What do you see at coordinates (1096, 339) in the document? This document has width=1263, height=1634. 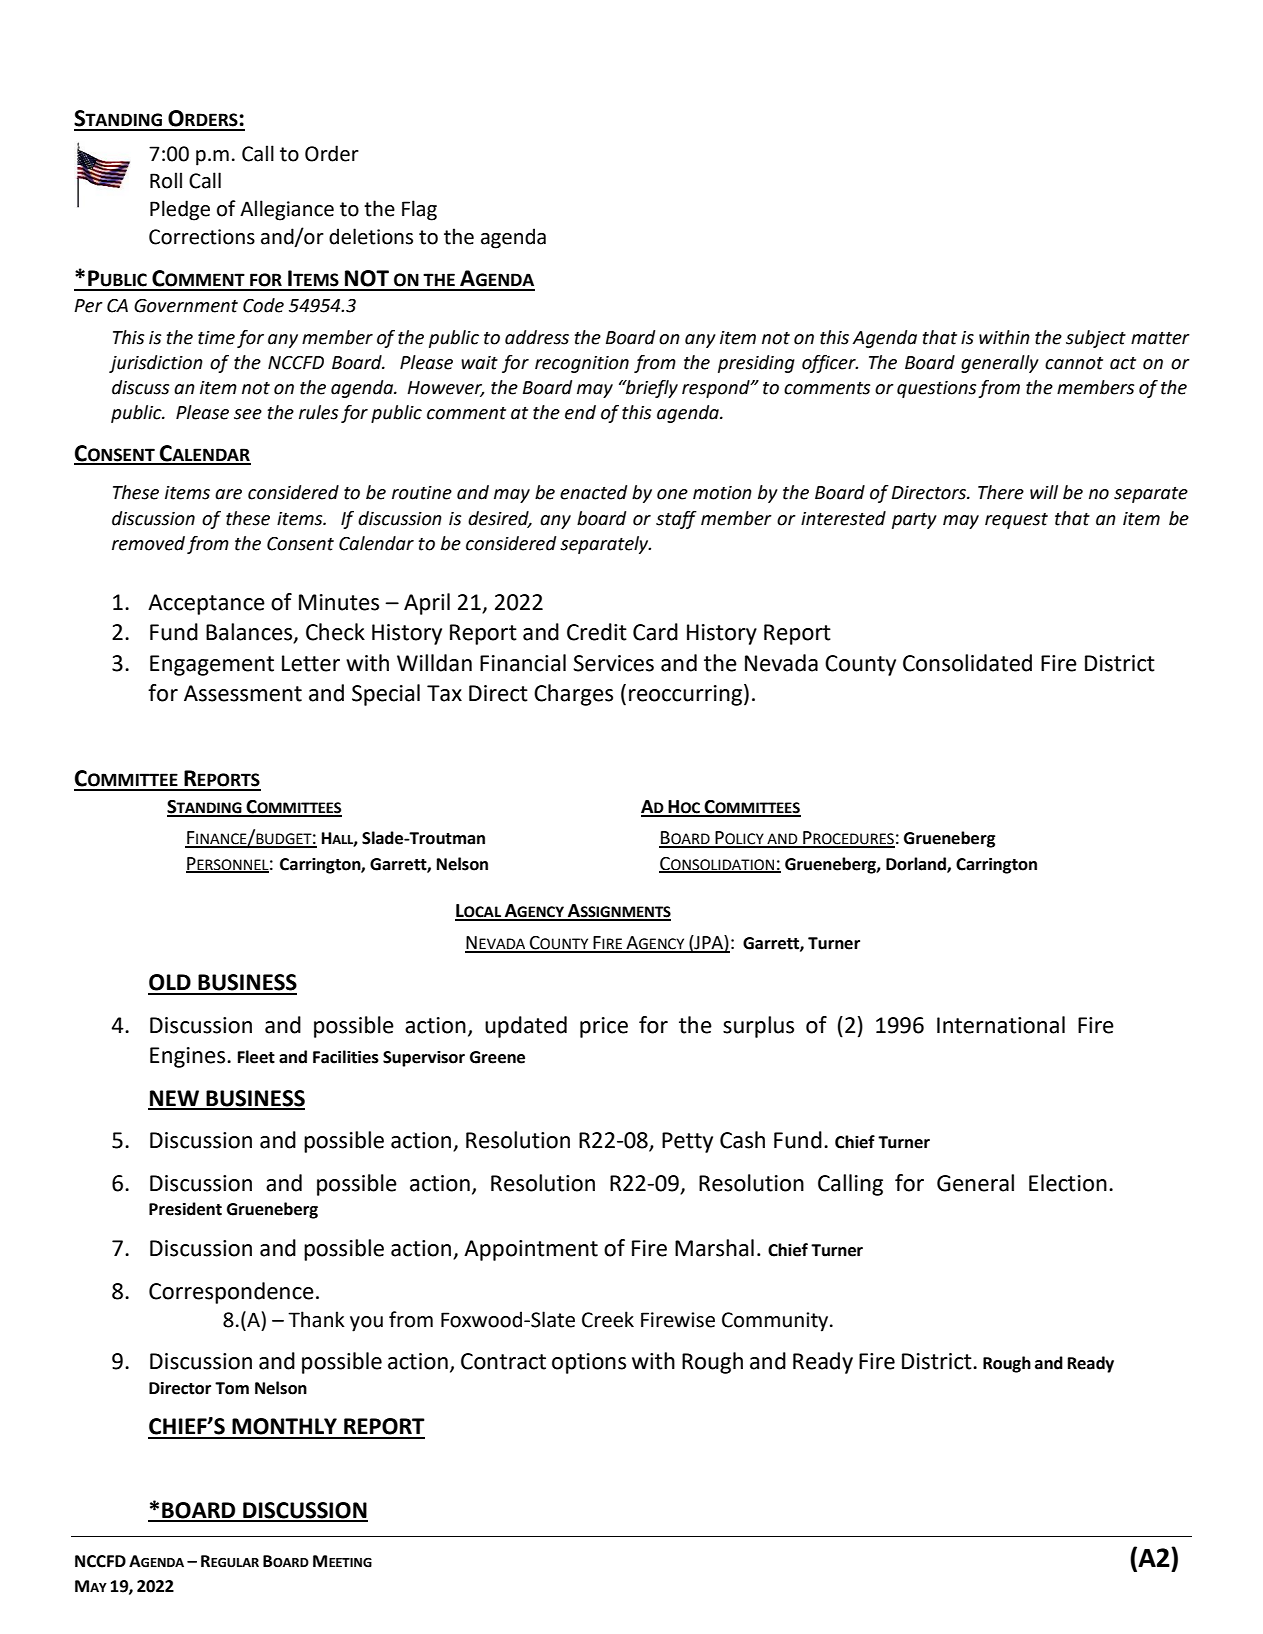 I see `subject` at bounding box center [1096, 339].
